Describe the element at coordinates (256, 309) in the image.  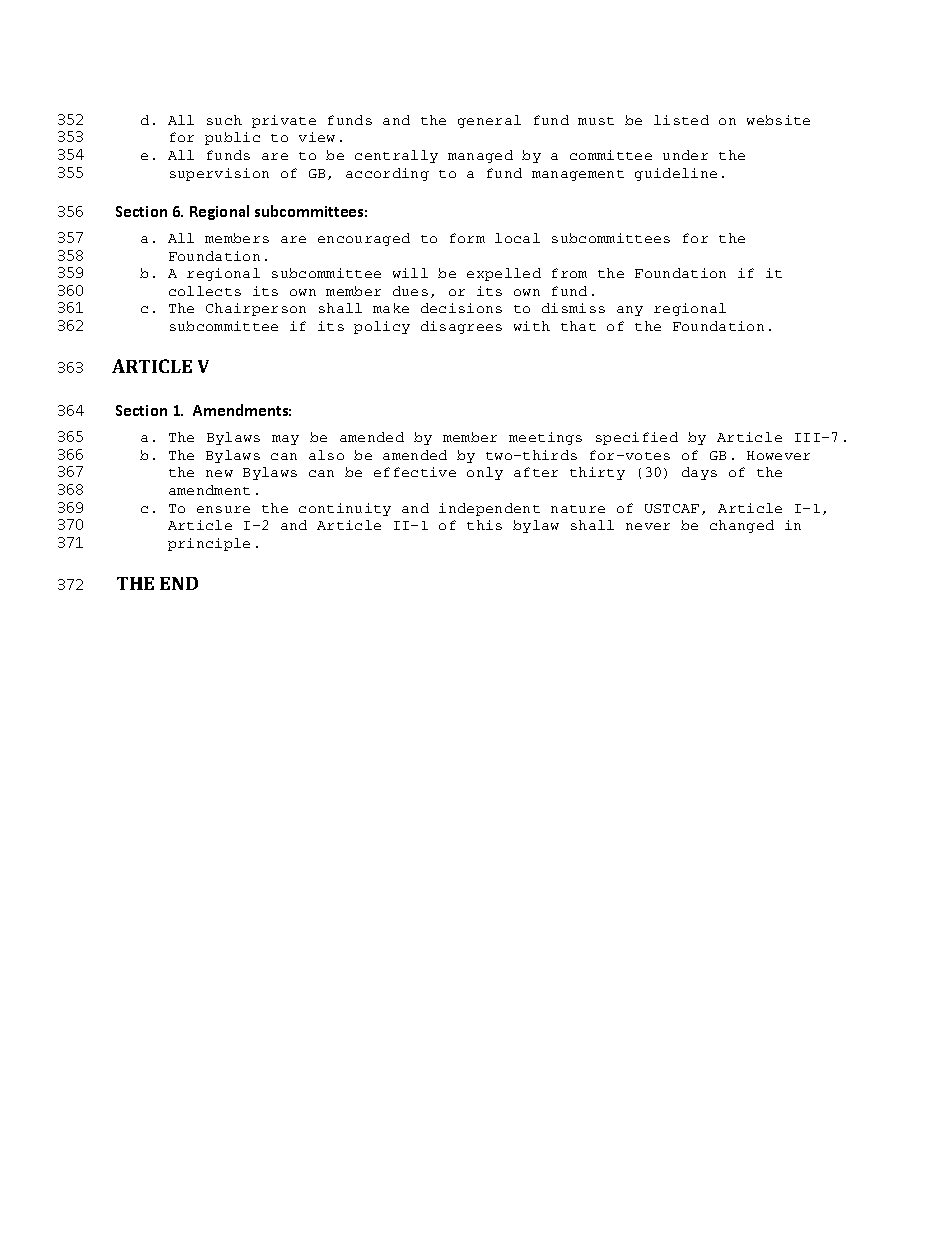
I see `Chairperson` at that location.
